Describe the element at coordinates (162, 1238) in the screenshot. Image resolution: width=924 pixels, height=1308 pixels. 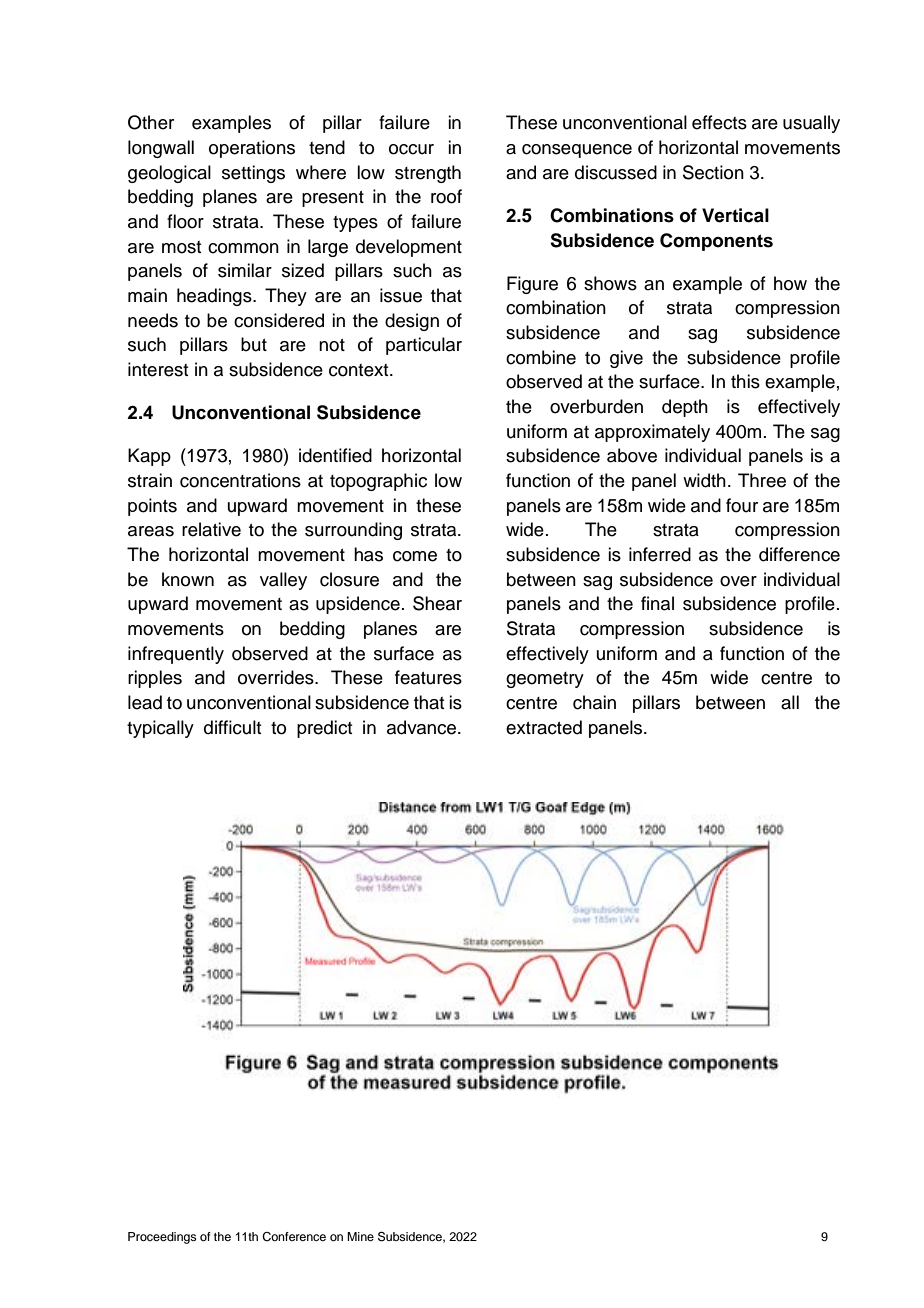
I see `Proceedings` at that location.
